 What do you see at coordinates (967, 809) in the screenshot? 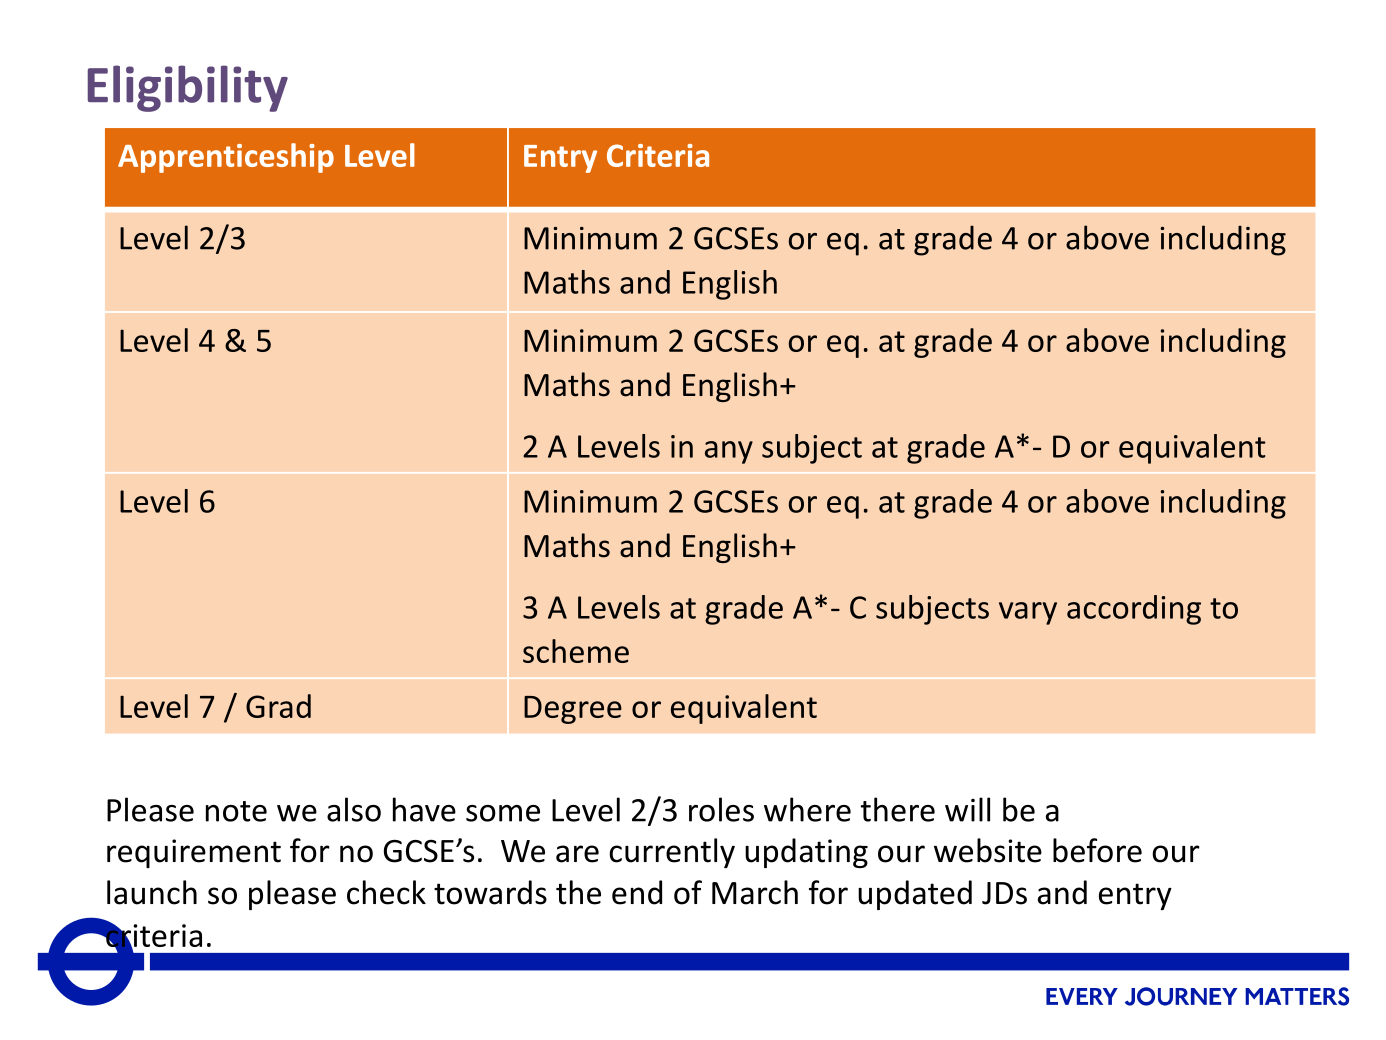
I see `will` at bounding box center [967, 809].
